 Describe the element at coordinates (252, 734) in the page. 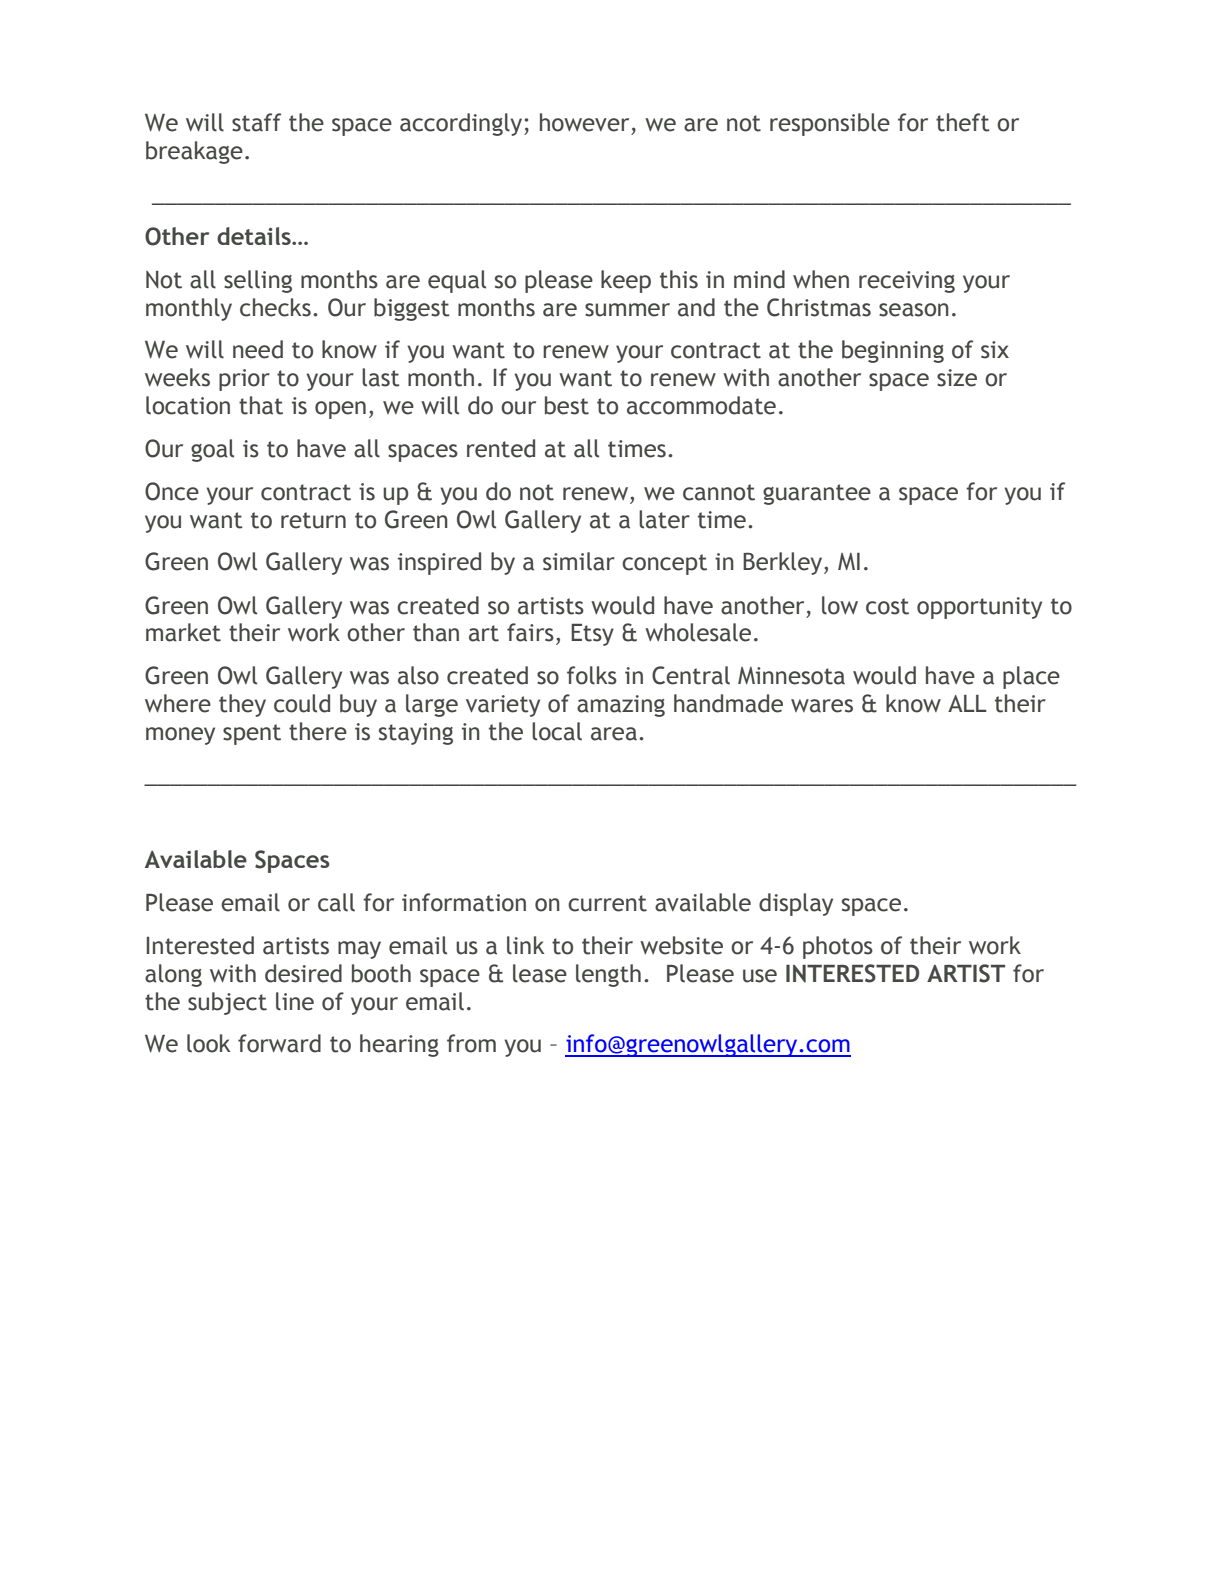

I see `spent` at that location.
